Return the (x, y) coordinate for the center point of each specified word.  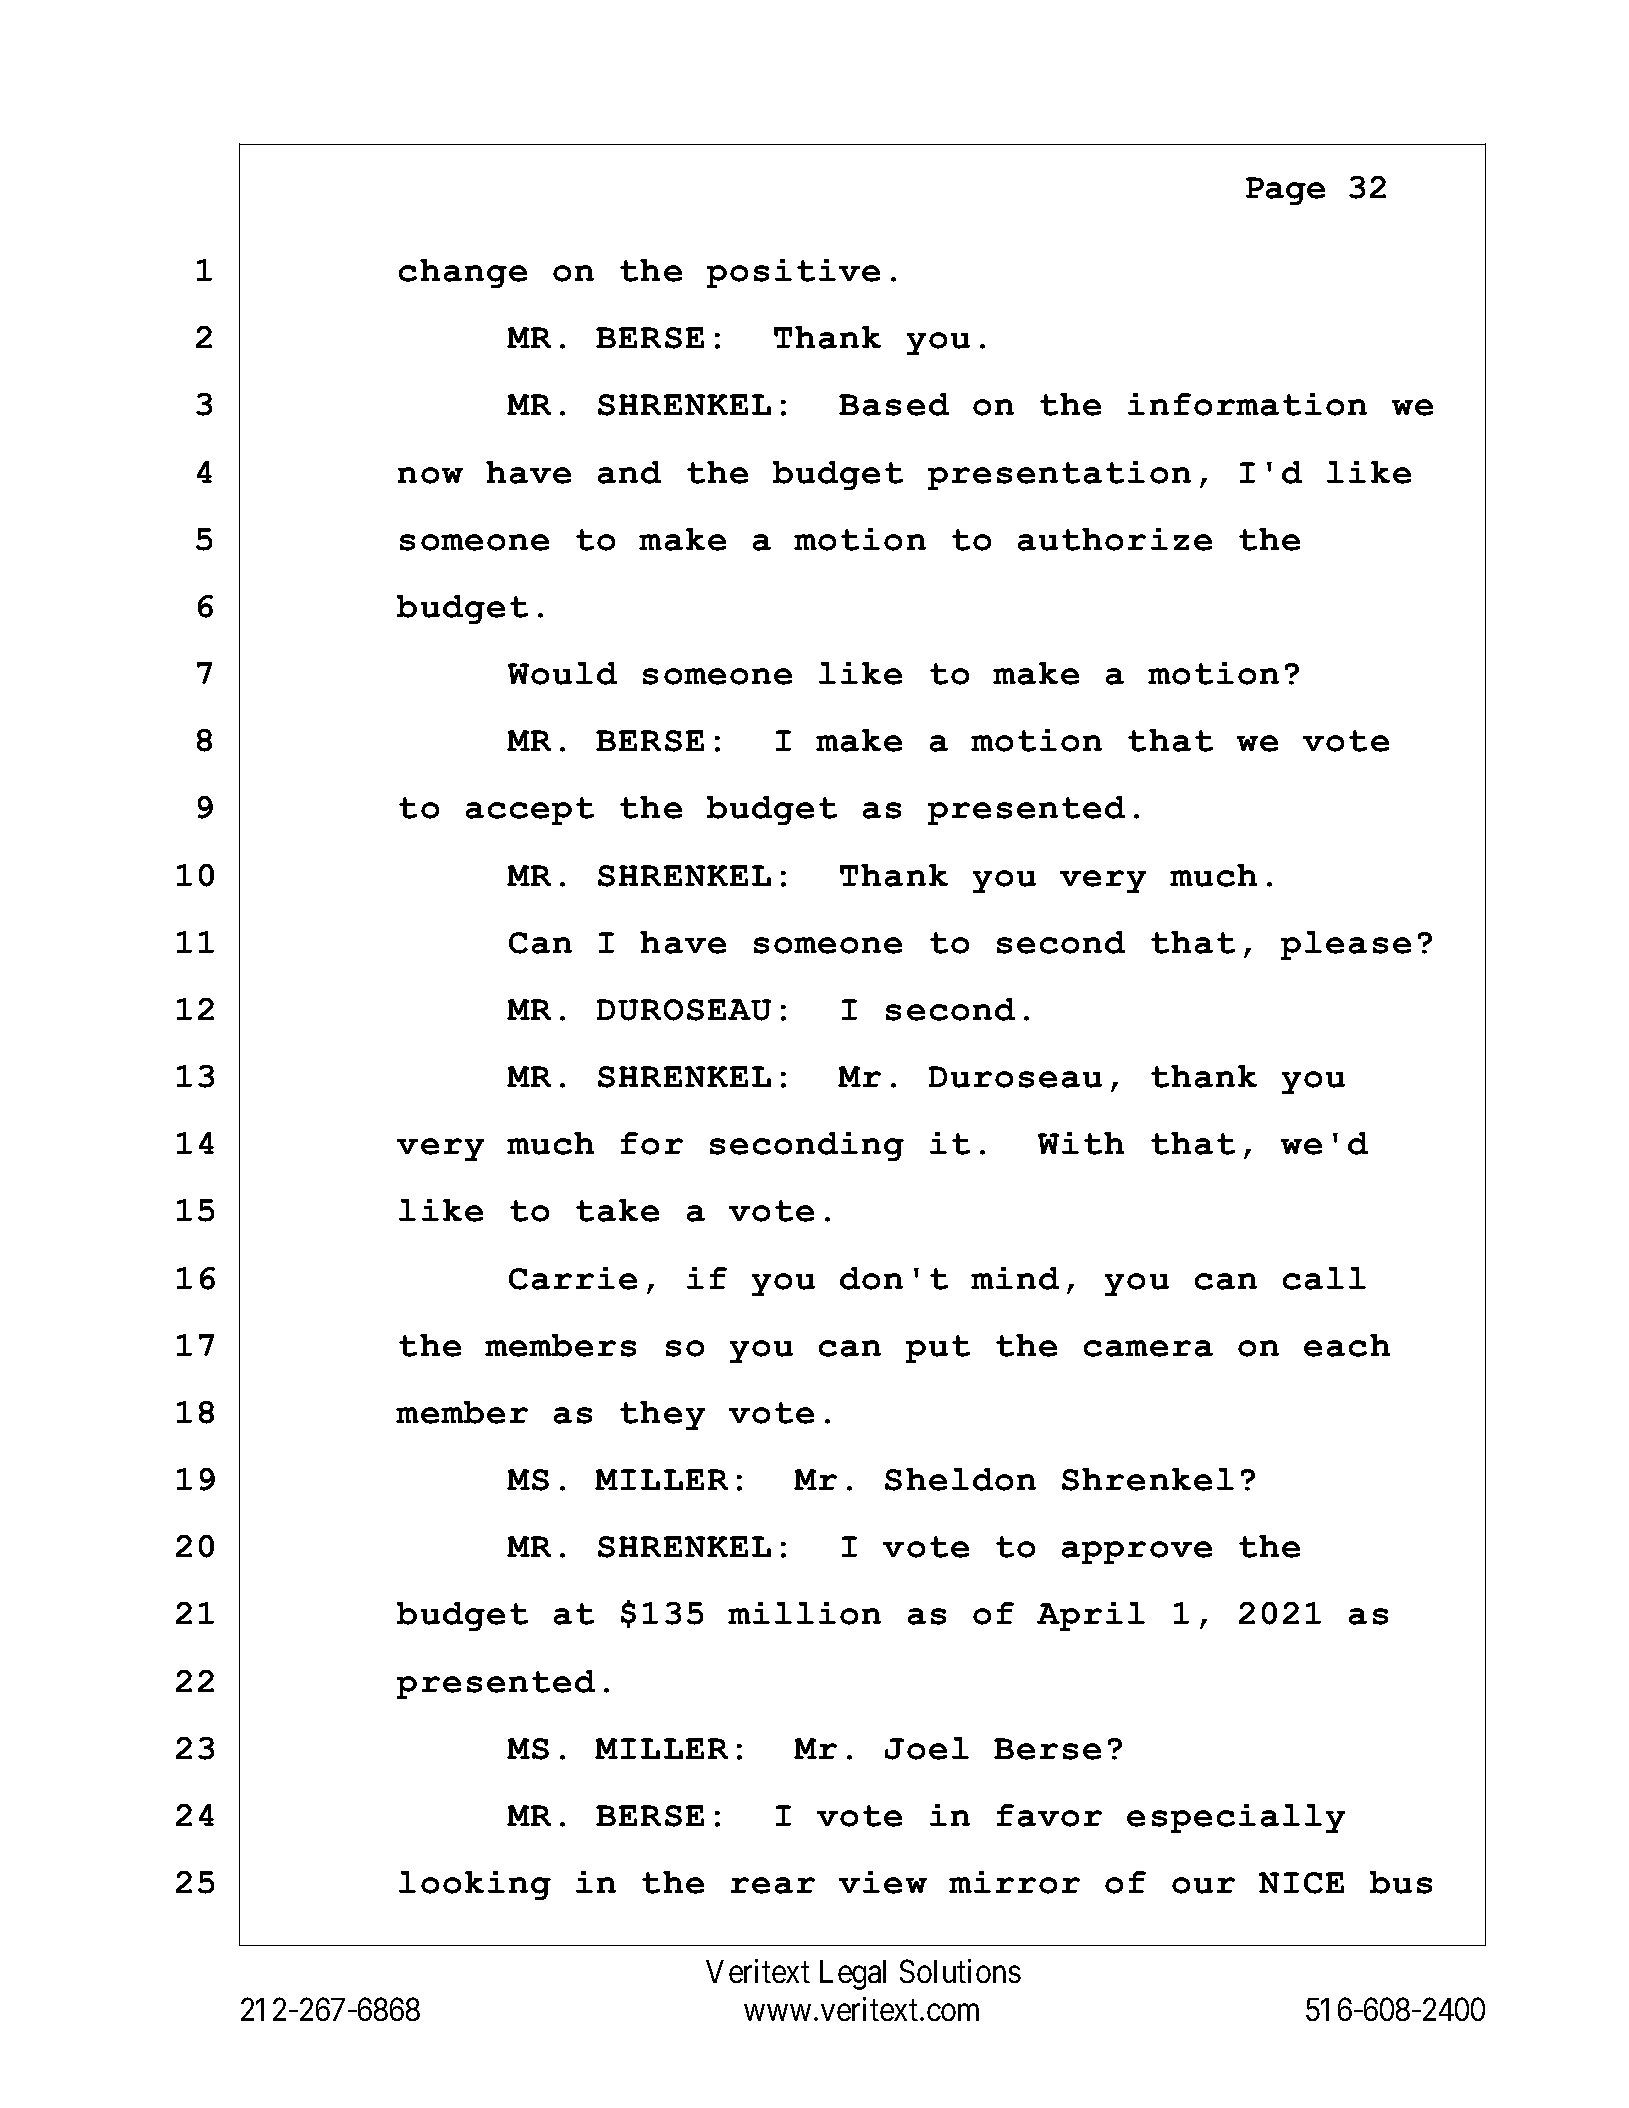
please (1346, 945)
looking (475, 1885)
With (1081, 1143)
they (662, 1415)
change (463, 273)
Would (562, 673)
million (804, 1613)
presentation (1059, 475)
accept (530, 811)
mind (1015, 1278)
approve (1137, 1552)
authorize (1115, 539)
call (1324, 1278)
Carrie (573, 1278)
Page (1285, 191)
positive (793, 273)
